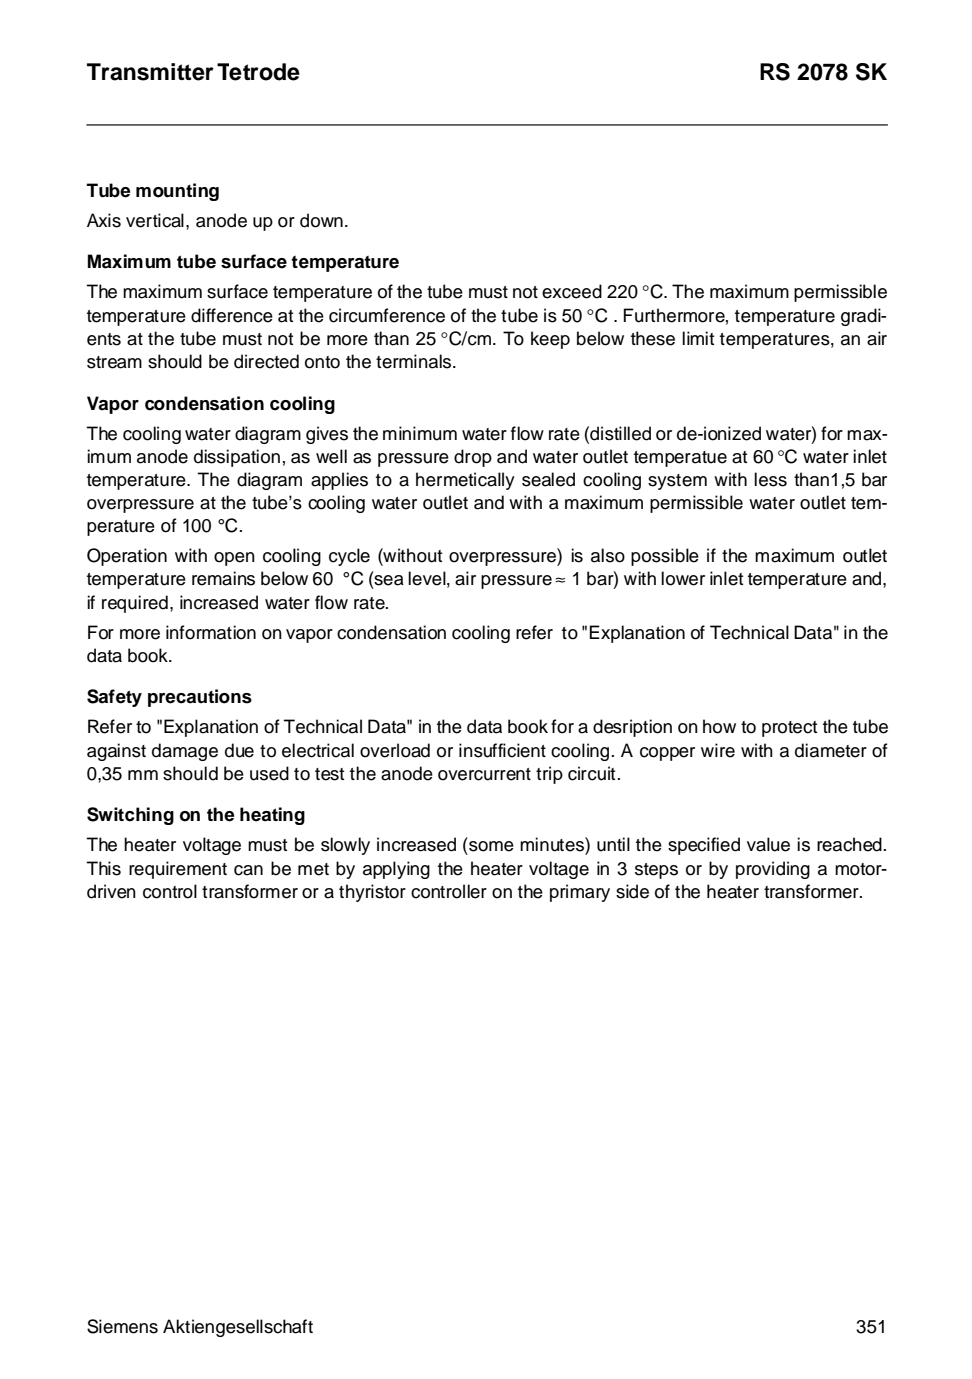 The height and width of the screenshot is (1379, 972). I want to click on primary, so click(580, 893).
